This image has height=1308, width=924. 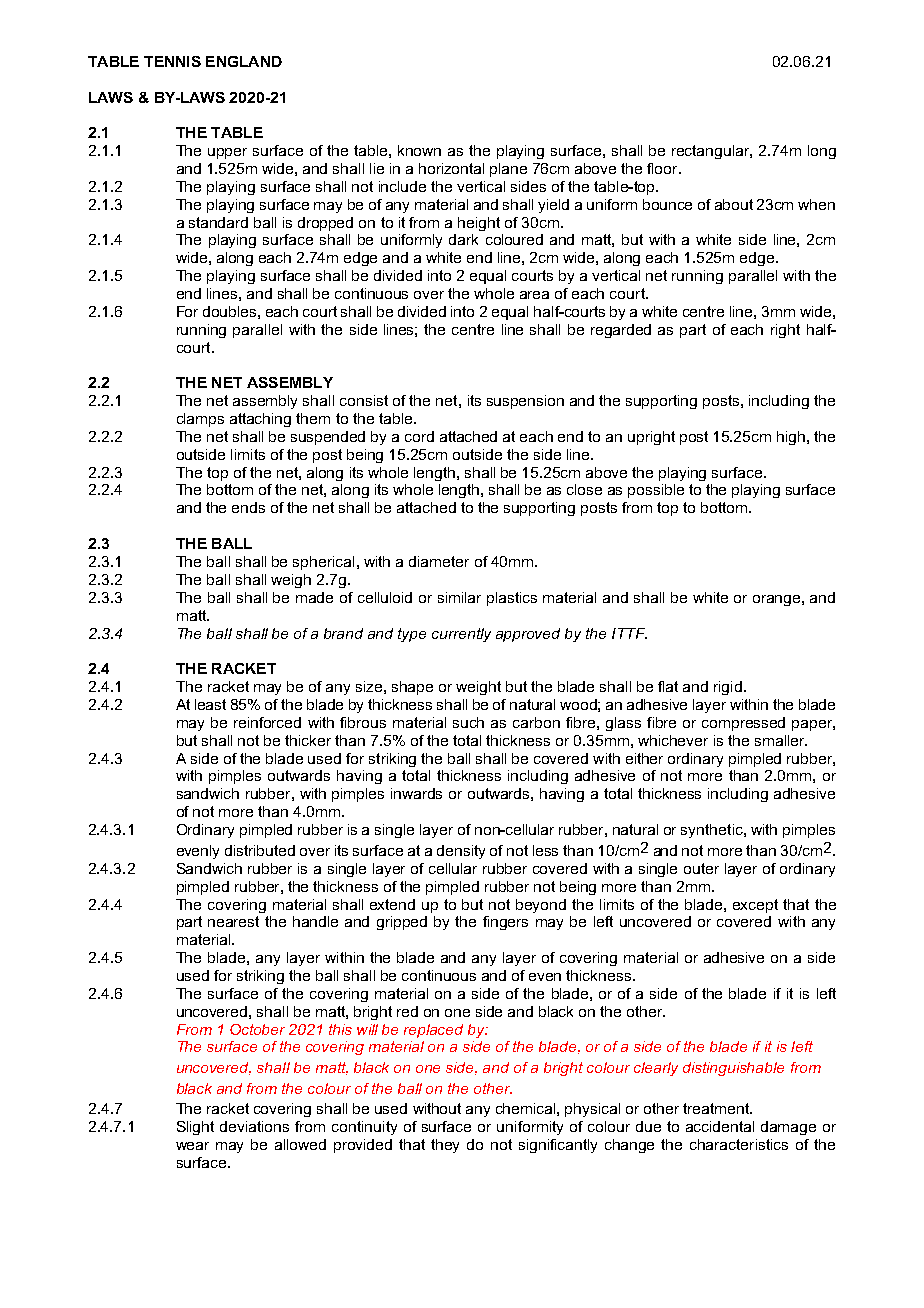 What do you see at coordinates (244, 61) in the image?
I see `ENGLAND` at bounding box center [244, 61].
